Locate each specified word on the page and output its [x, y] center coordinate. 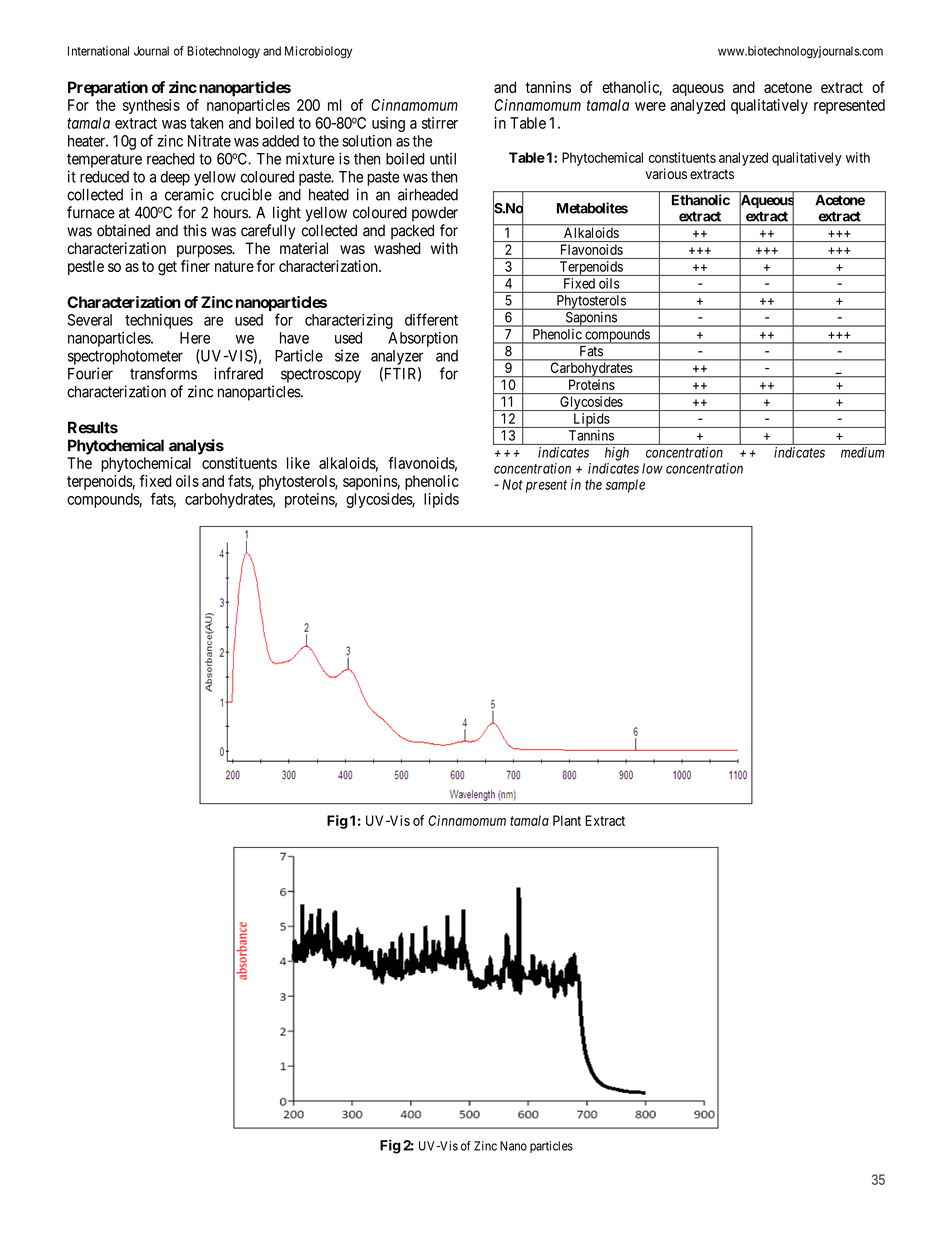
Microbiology [318, 52]
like [298, 463]
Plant [567, 820]
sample [625, 486]
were [650, 106]
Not [512, 484]
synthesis [151, 106]
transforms [163, 373]
